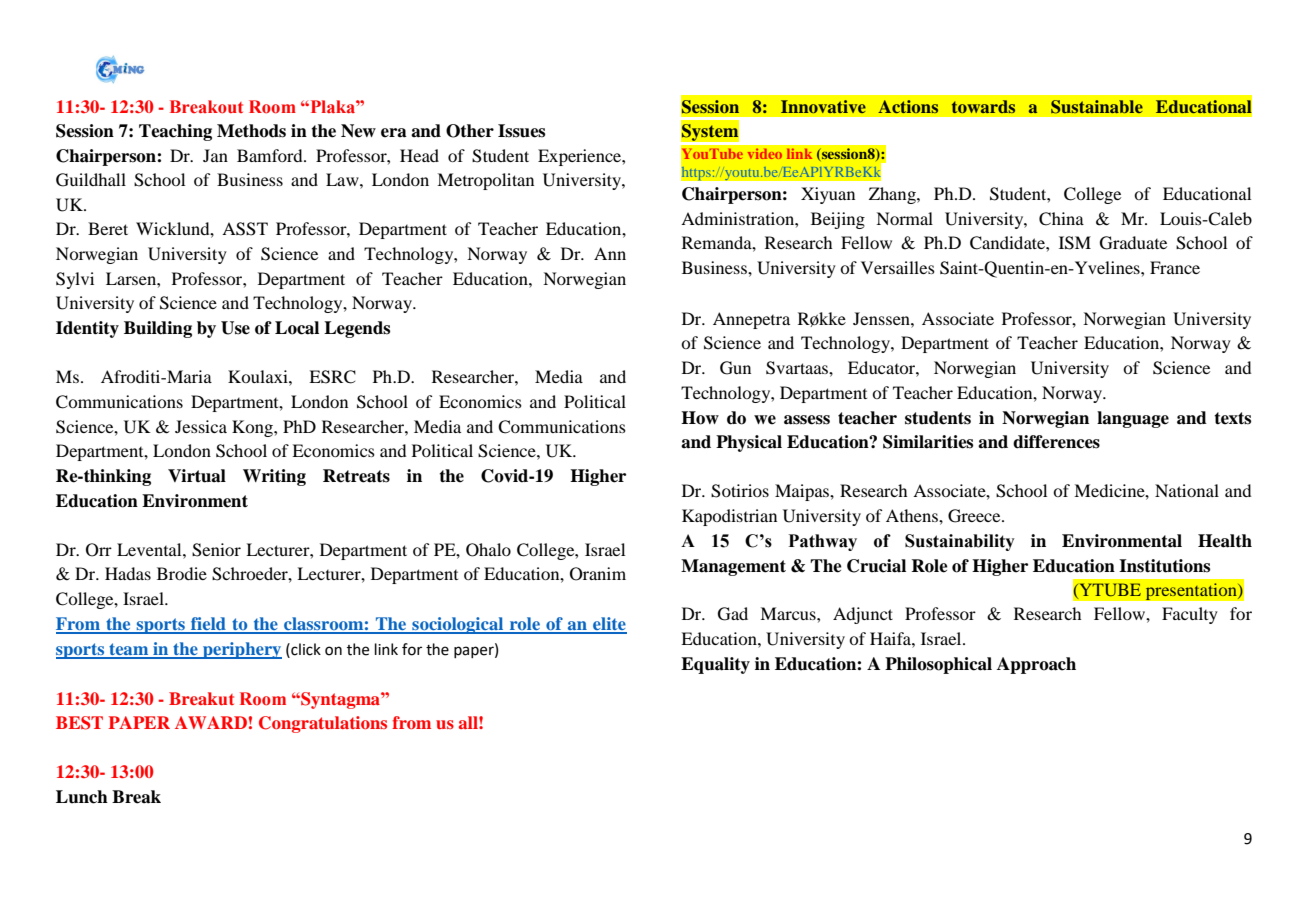 Image resolution: width=1308 pixels, height=924 pixels. I want to click on Equality, so click(715, 665).
